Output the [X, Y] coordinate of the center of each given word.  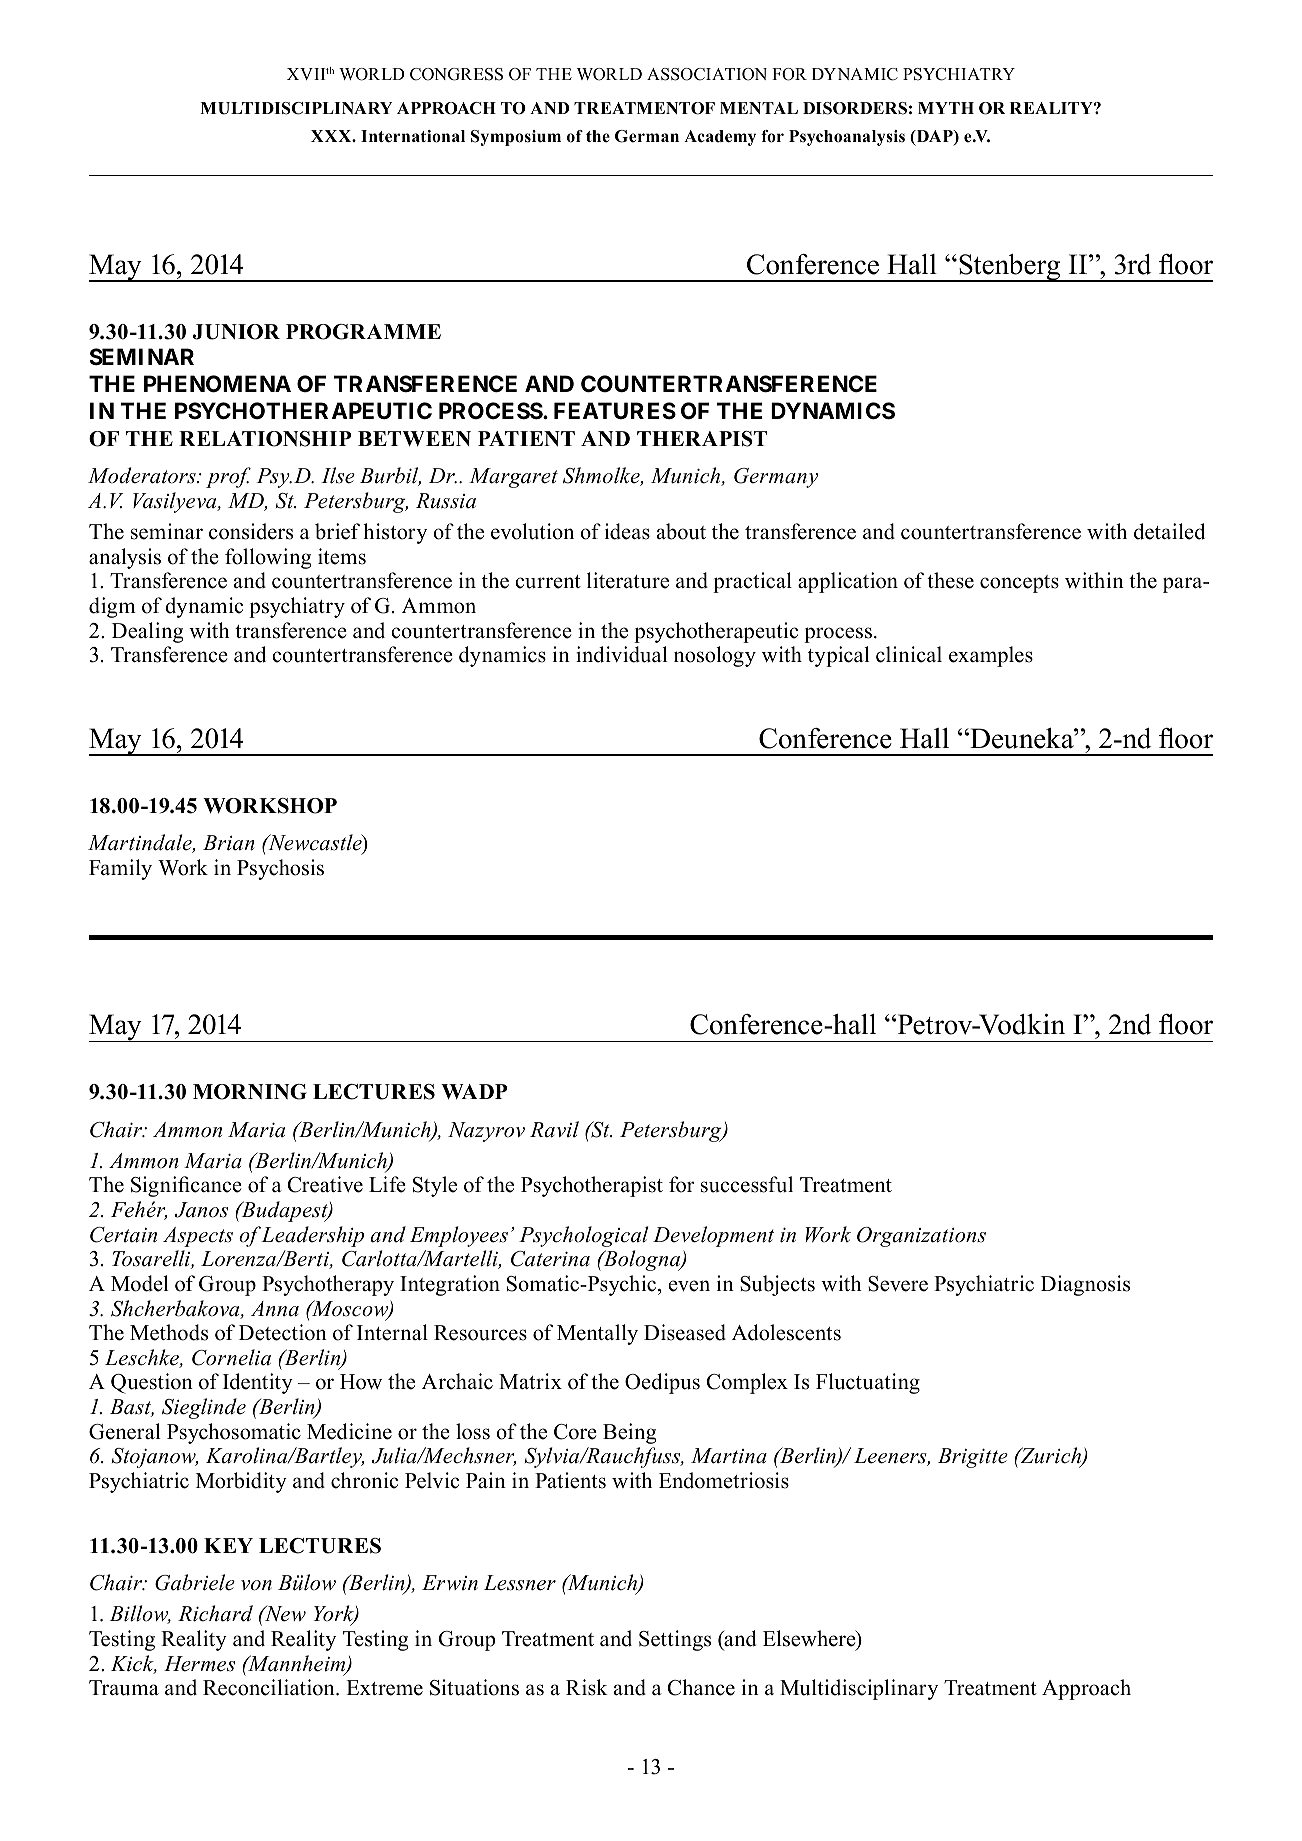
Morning [250, 1092]
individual [622, 654]
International [413, 136]
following [268, 558]
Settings [675, 1640]
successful [747, 1184]
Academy [720, 138]
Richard [215, 1613]
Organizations [921, 1237]
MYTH [946, 108]
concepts [1019, 584]
